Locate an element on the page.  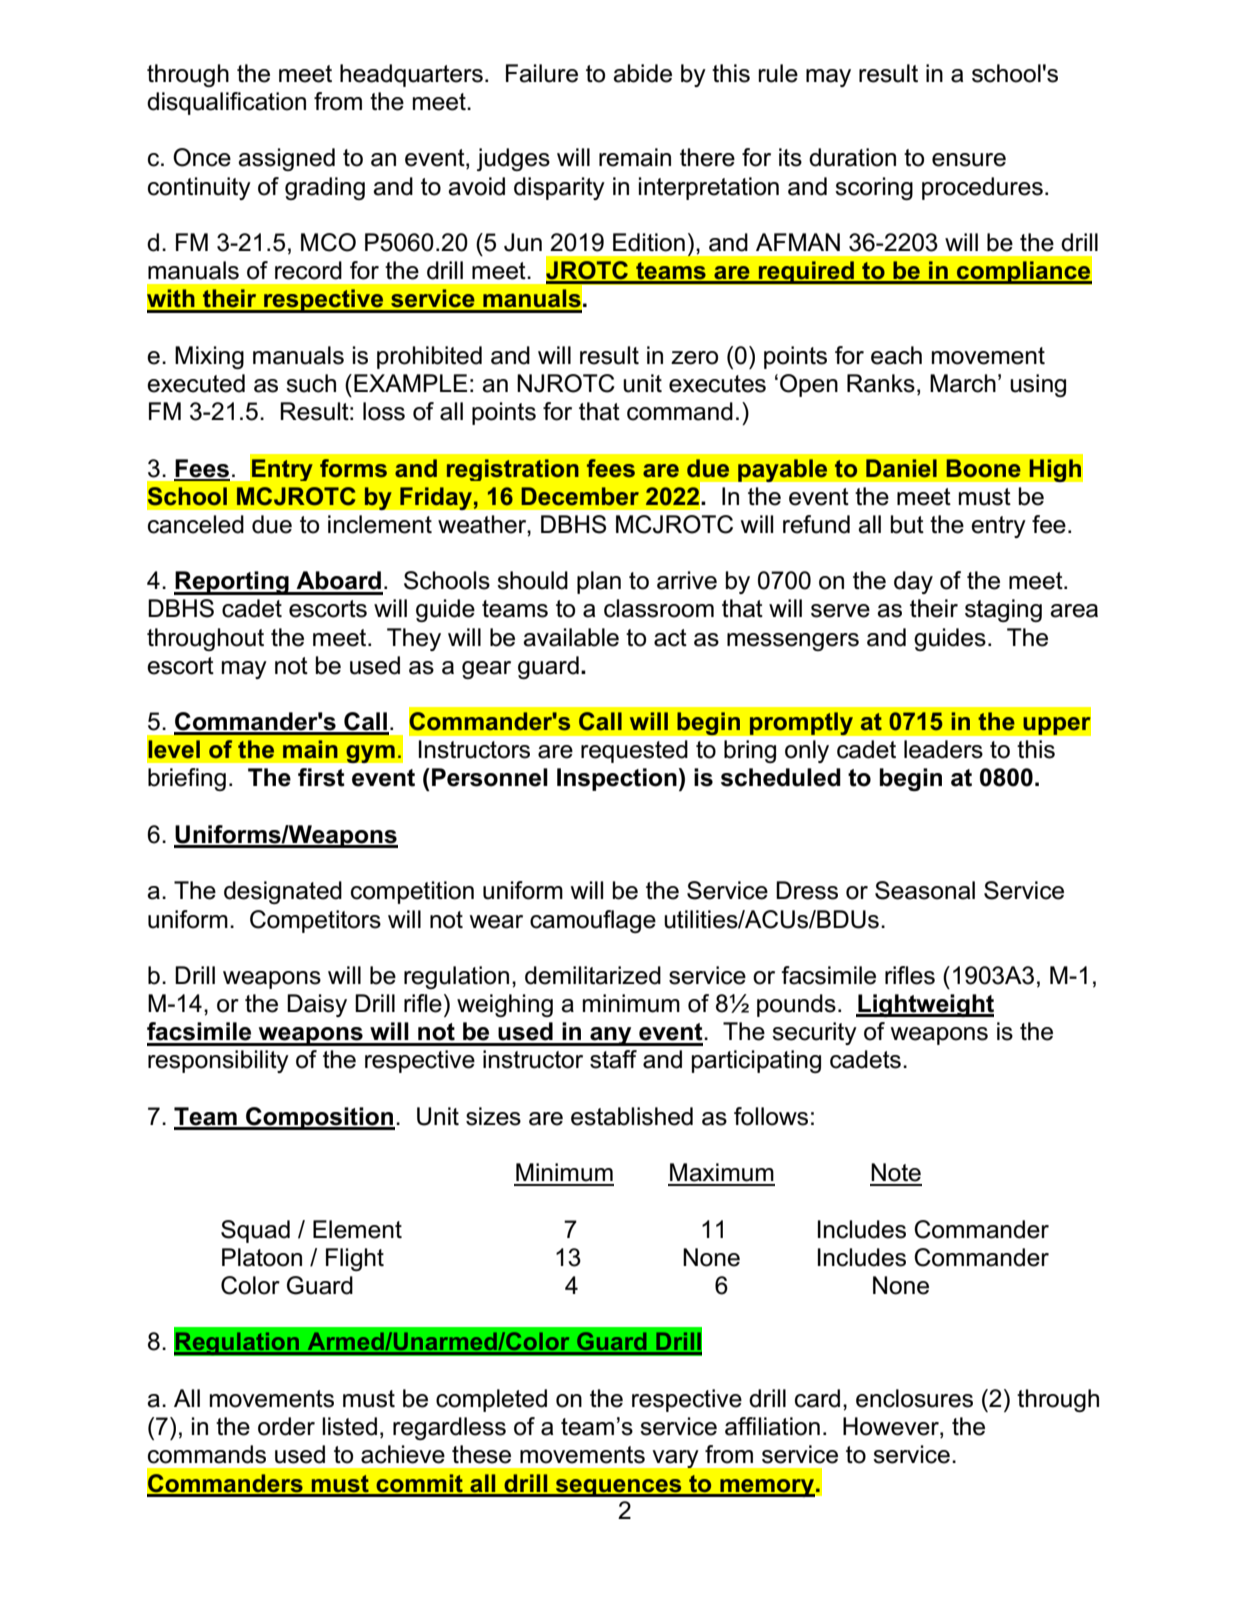
abide is located at coordinates (642, 73).
